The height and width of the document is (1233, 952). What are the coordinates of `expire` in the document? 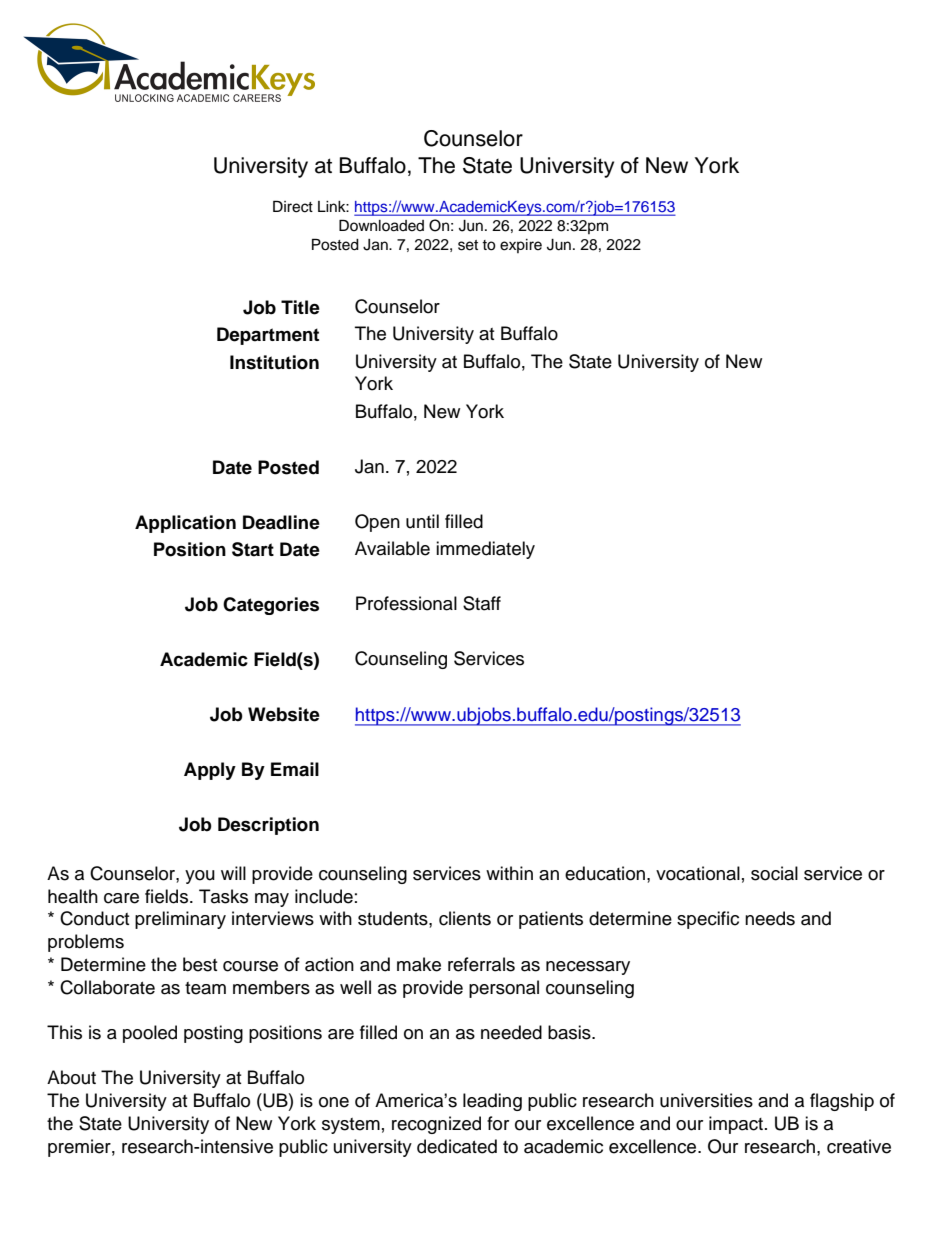 It's located at (521, 246).
